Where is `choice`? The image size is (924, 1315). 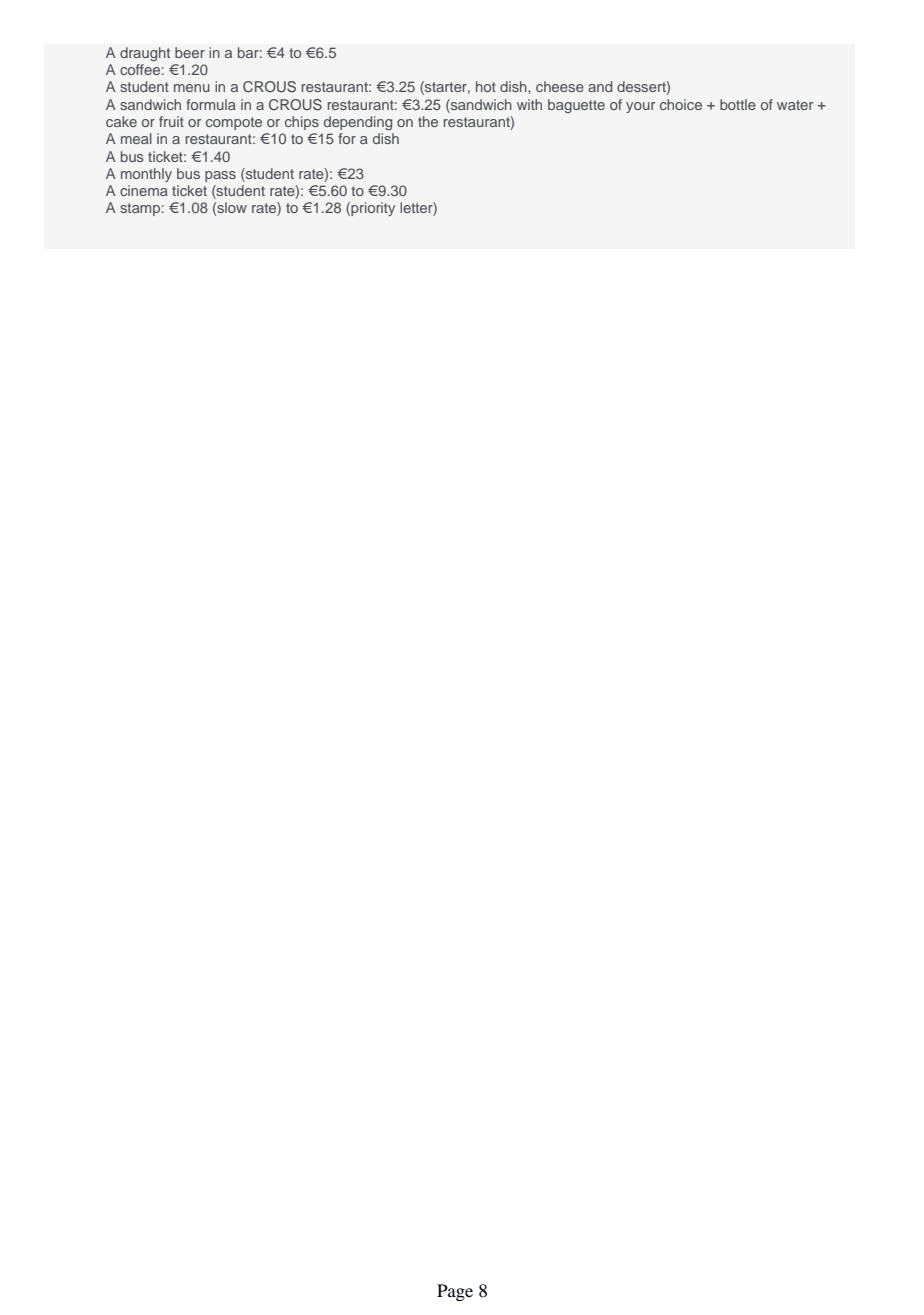
choice is located at coordinates (681, 104).
